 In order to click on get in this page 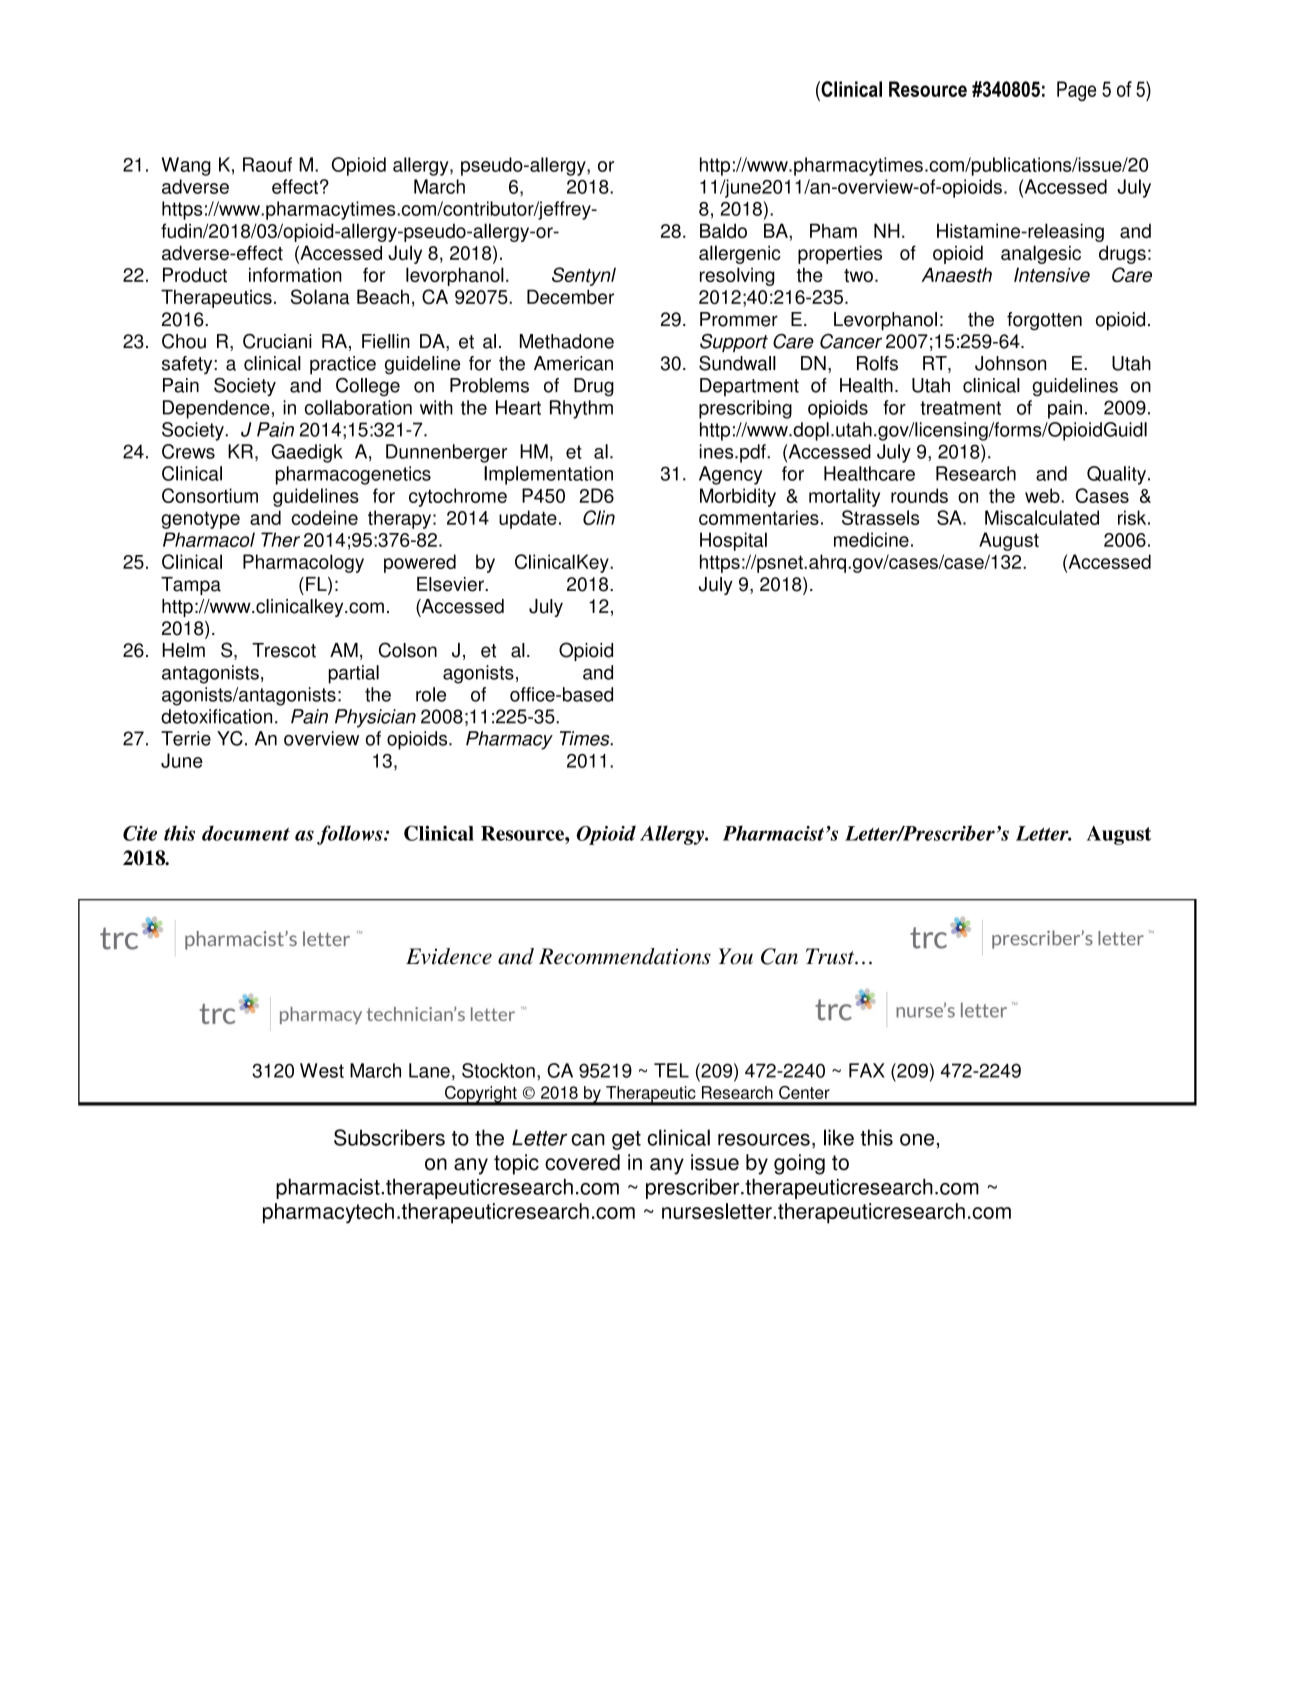, I will do `click(626, 1140)`.
